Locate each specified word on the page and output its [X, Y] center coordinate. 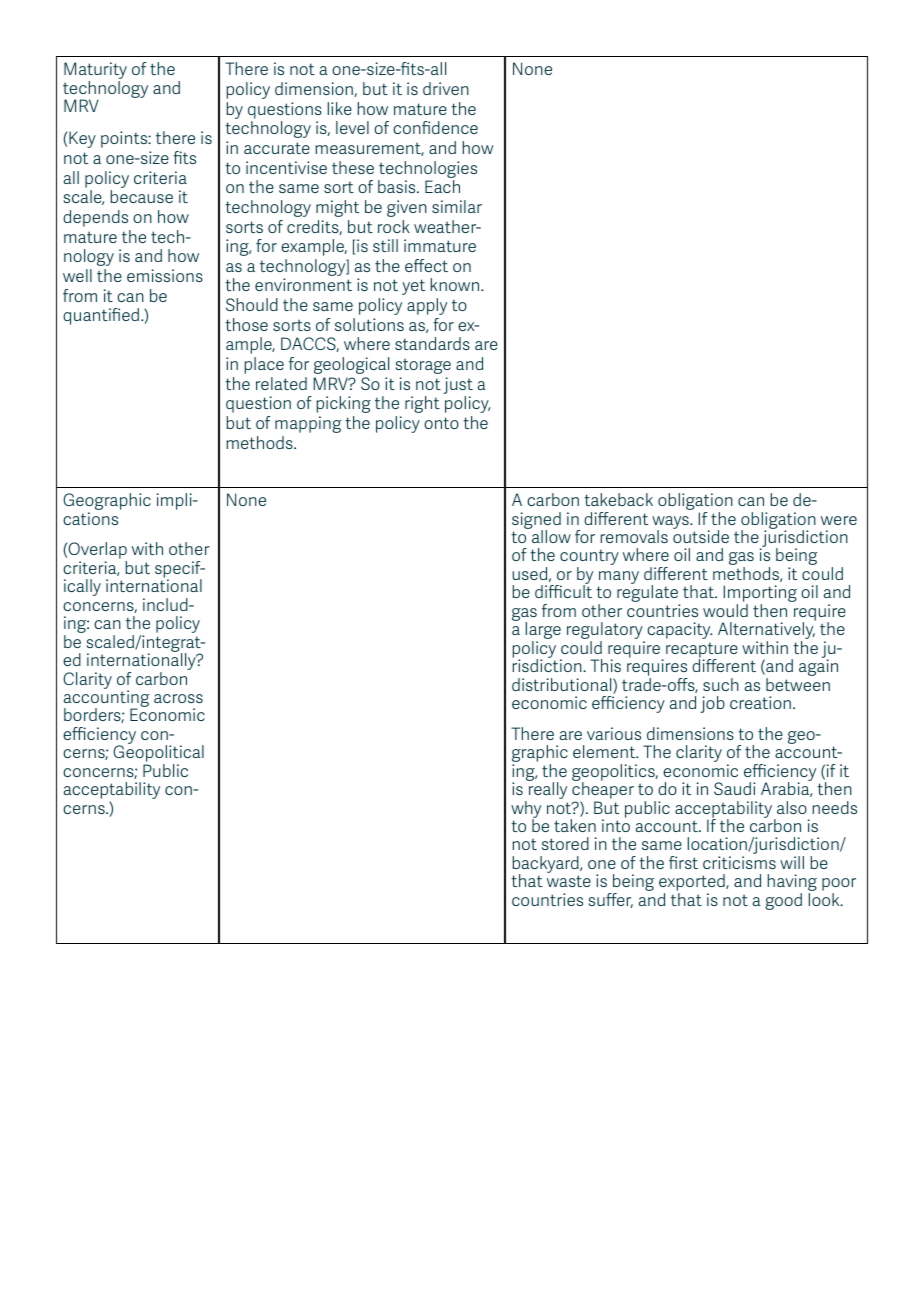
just [458, 387]
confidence [435, 127]
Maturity [95, 72]
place [264, 365]
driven [446, 88]
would [725, 610]
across [178, 698]
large [543, 632]
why [526, 810]
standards [432, 343]
